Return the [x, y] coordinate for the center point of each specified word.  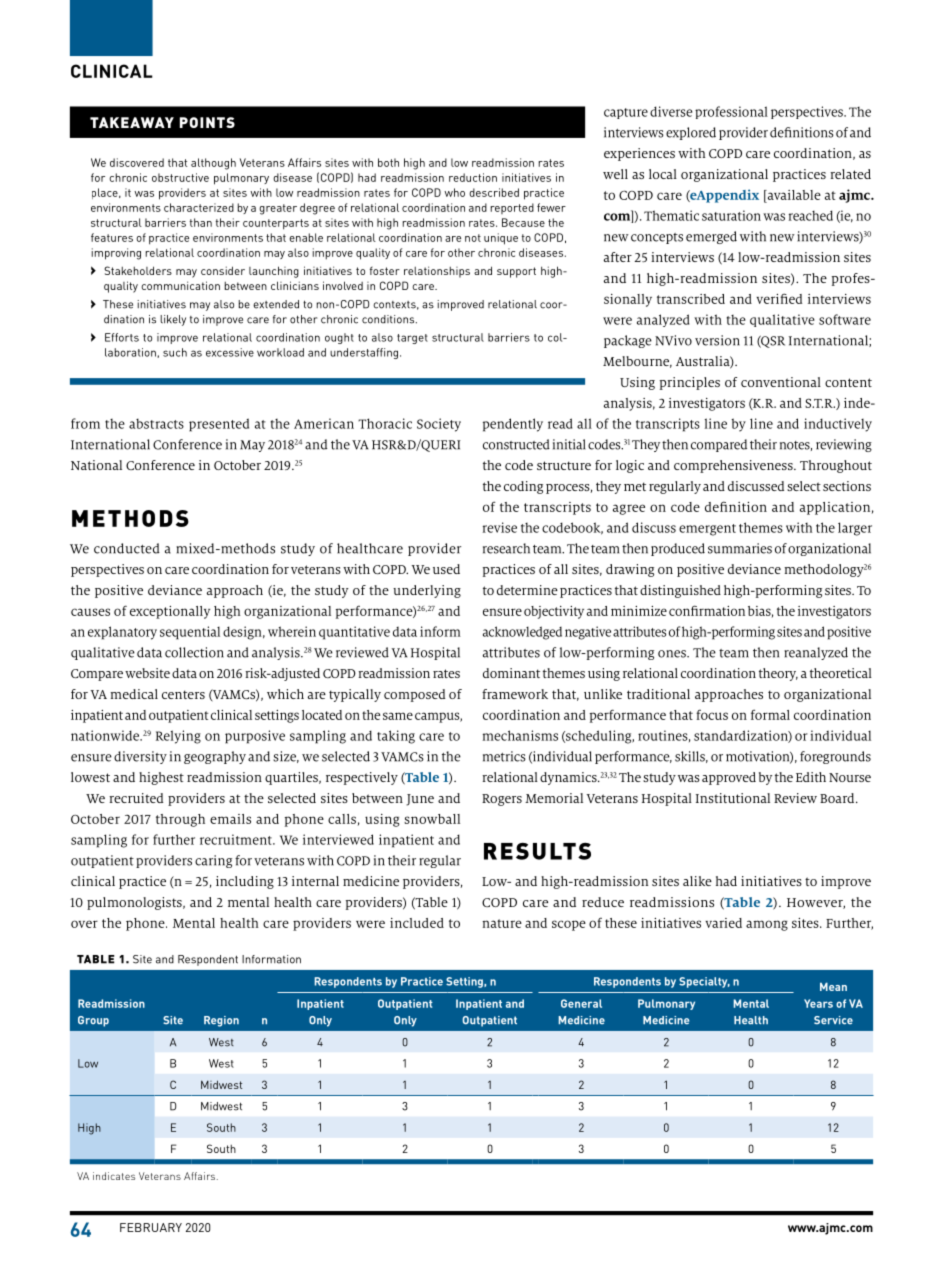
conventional [781, 382]
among [767, 925]
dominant [511, 673]
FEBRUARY [151, 1227]
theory [778, 674]
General [581, 1003]
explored [691, 133]
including [245, 882]
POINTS [207, 122]
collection [194, 652]
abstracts [156, 423]
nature [502, 923]
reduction [473, 177]
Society [439, 425]
